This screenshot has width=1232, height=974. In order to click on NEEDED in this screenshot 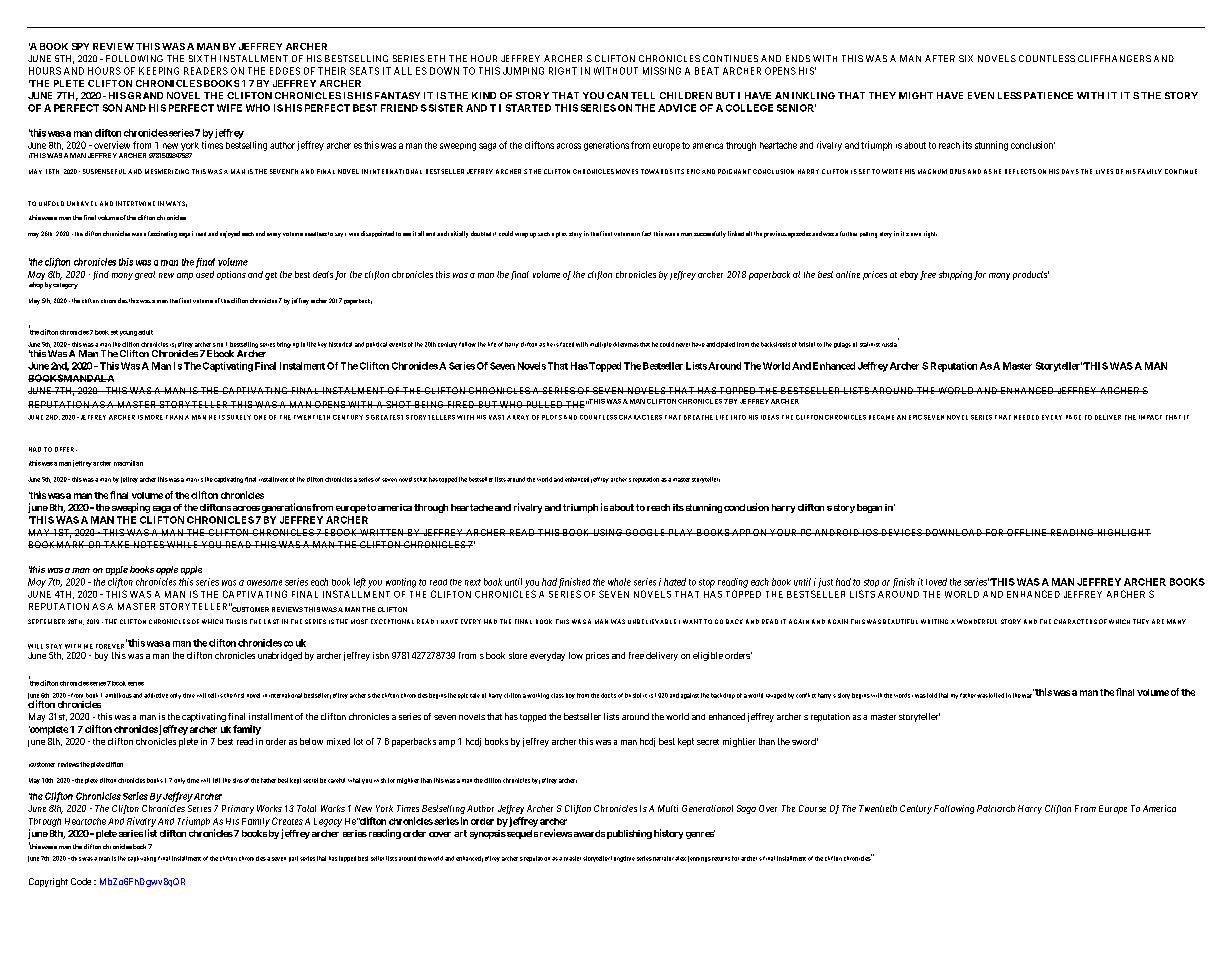, I will do `click(1026, 417)`.
